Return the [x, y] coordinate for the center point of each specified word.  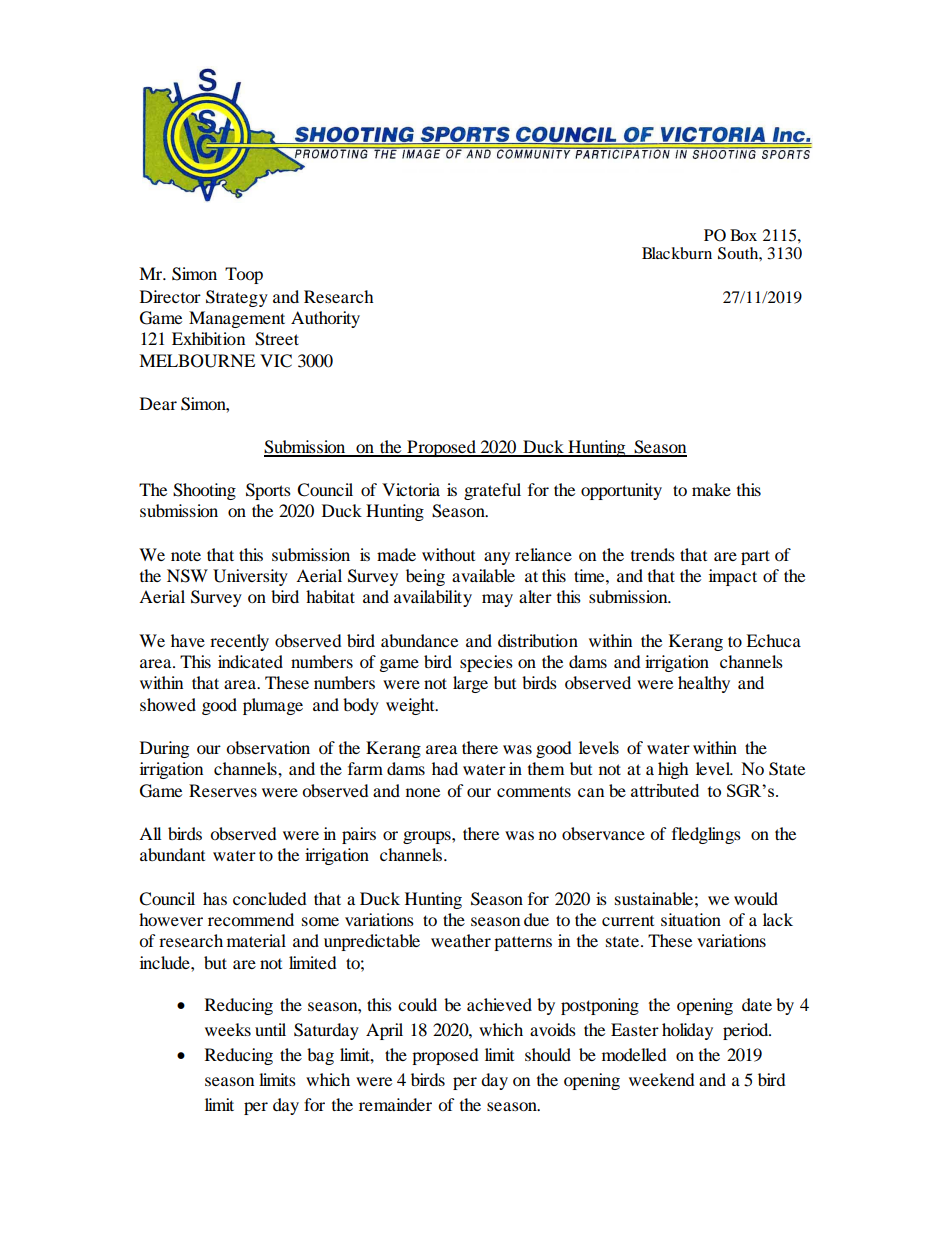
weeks [228, 1029]
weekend [662, 1079]
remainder [395, 1104]
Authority [325, 319]
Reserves [223, 790]
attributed [665, 790]
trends [653, 554]
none [423, 792]
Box [743, 235]
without [448, 554]
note [186, 555]
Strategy [237, 298]
